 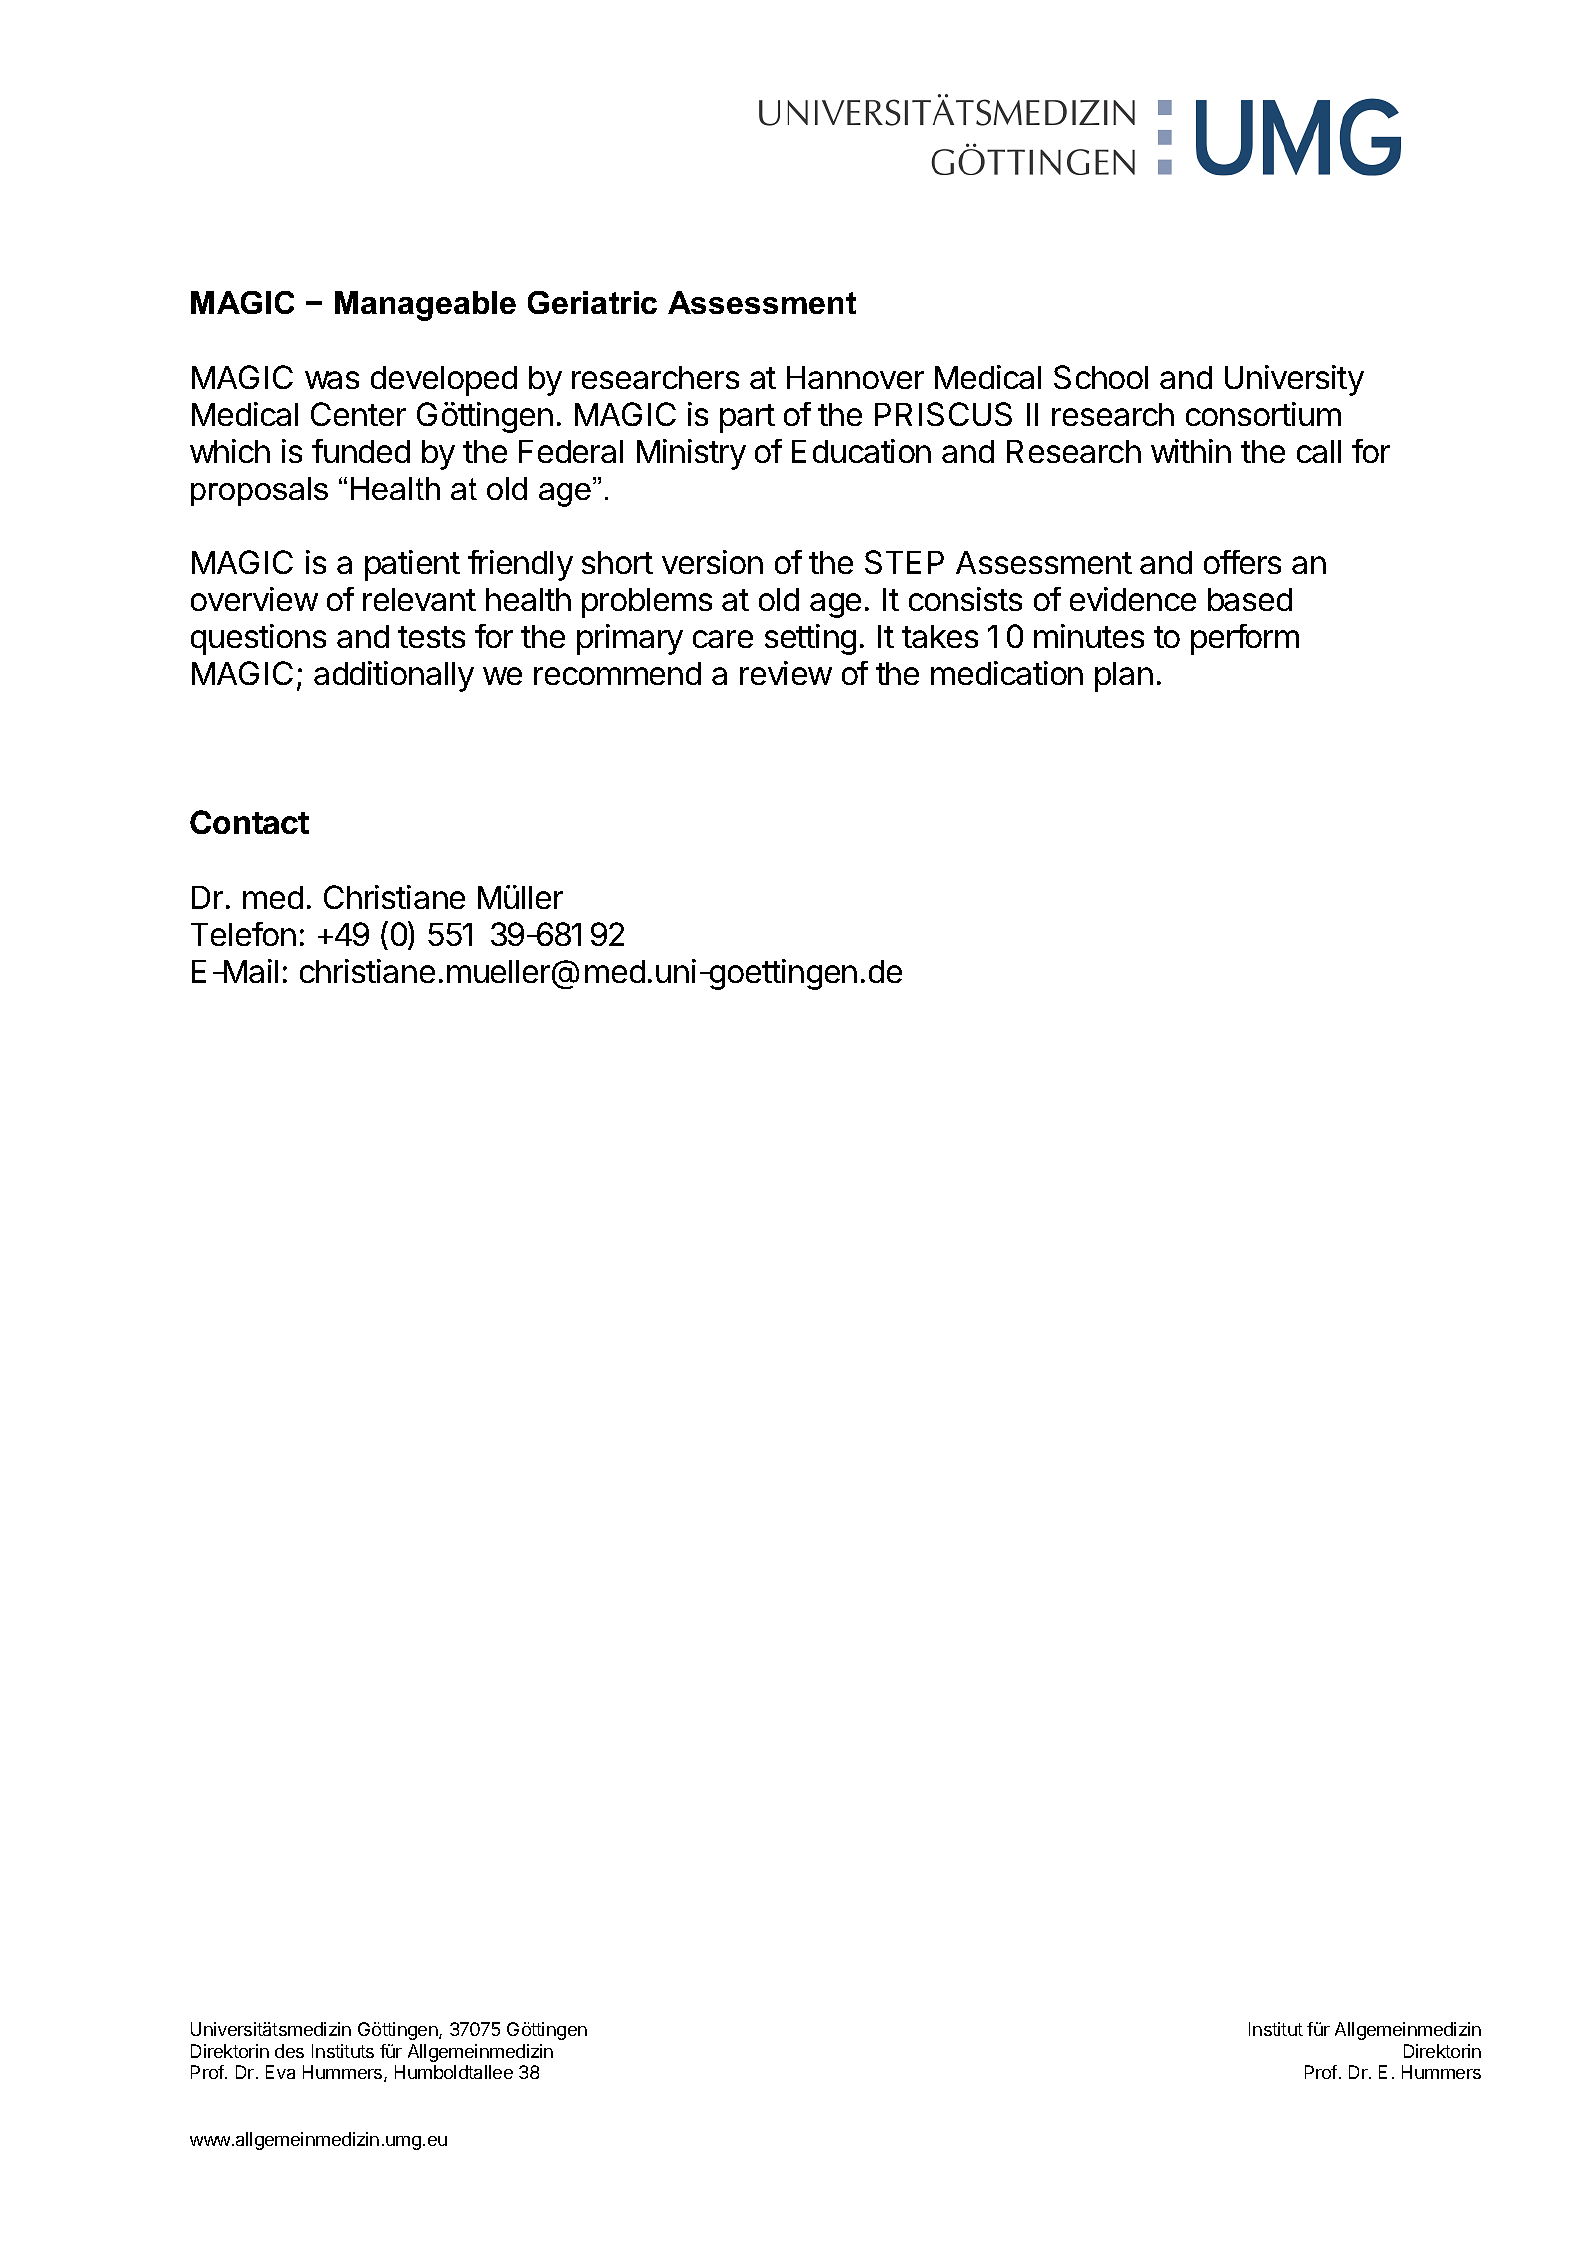 What do you see at coordinates (243, 934) in the screenshot?
I see `Telefon` at bounding box center [243, 934].
